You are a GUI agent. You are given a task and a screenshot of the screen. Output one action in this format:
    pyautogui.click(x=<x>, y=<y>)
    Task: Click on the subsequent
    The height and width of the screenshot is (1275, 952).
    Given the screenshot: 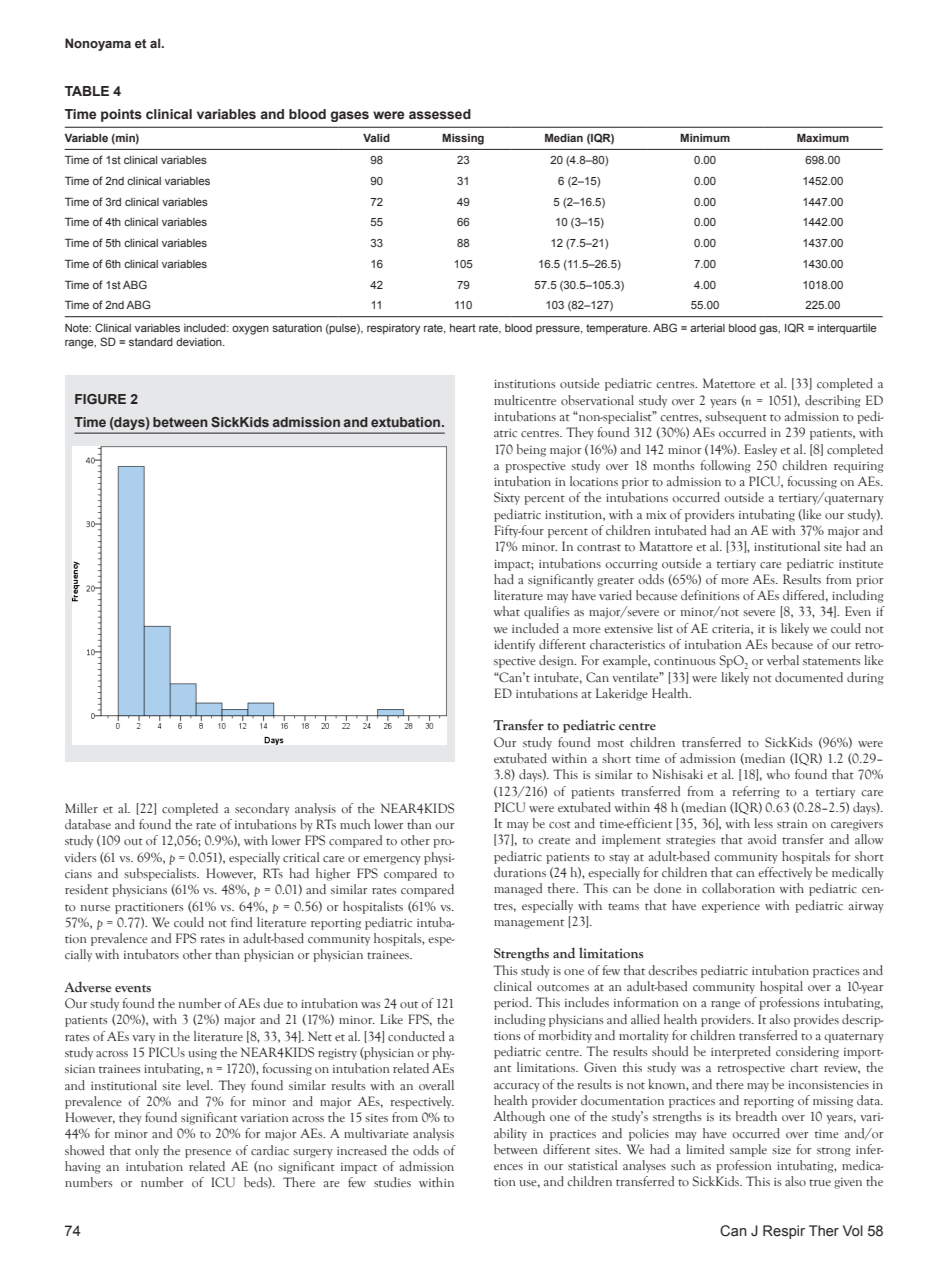 What is the action you would take?
    pyautogui.click(x=736, y=417)
